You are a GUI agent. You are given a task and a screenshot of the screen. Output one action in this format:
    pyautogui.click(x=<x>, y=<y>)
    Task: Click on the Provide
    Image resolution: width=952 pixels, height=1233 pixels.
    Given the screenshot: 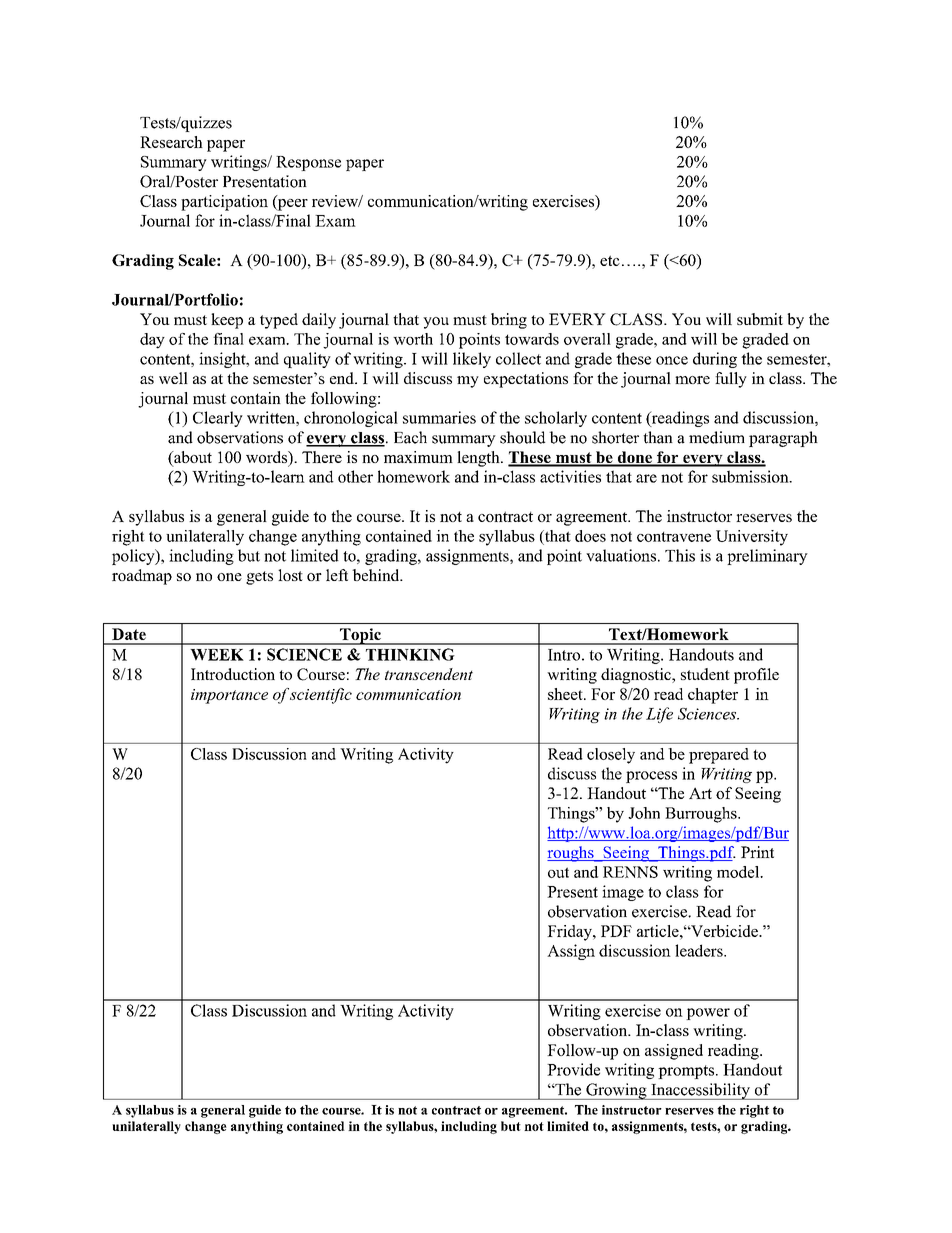 What is the action you would take?
    pyautogui.click(x=573, y=1069)
